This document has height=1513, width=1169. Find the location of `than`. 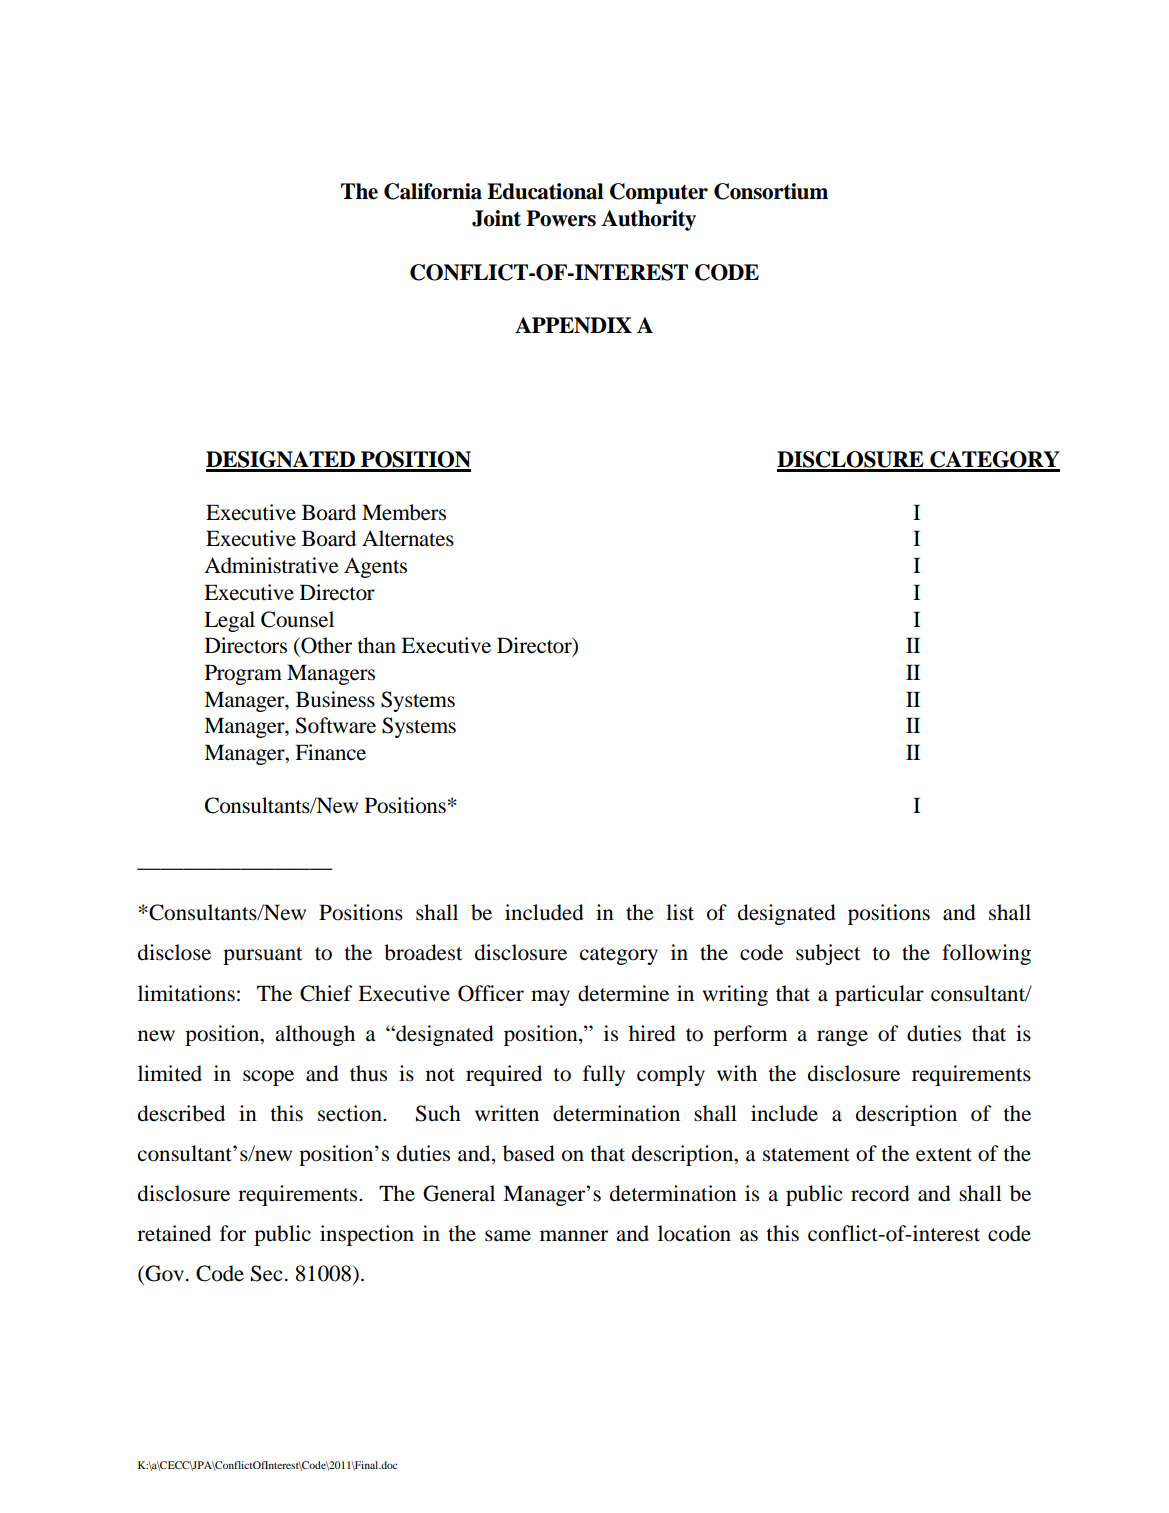

than is located at coordinates (376, 645).
